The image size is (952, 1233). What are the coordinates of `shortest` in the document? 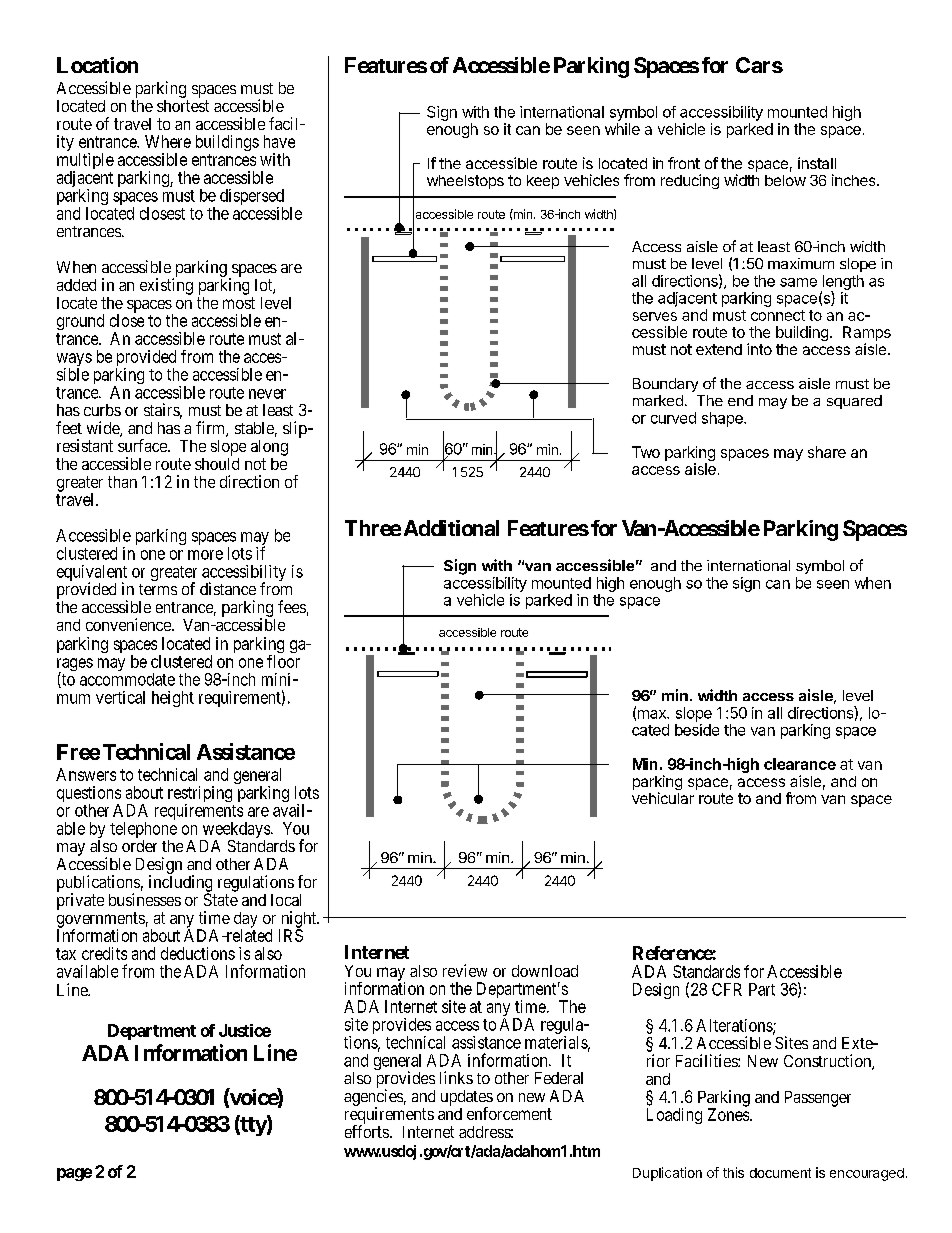 It's located at (183, 106).
